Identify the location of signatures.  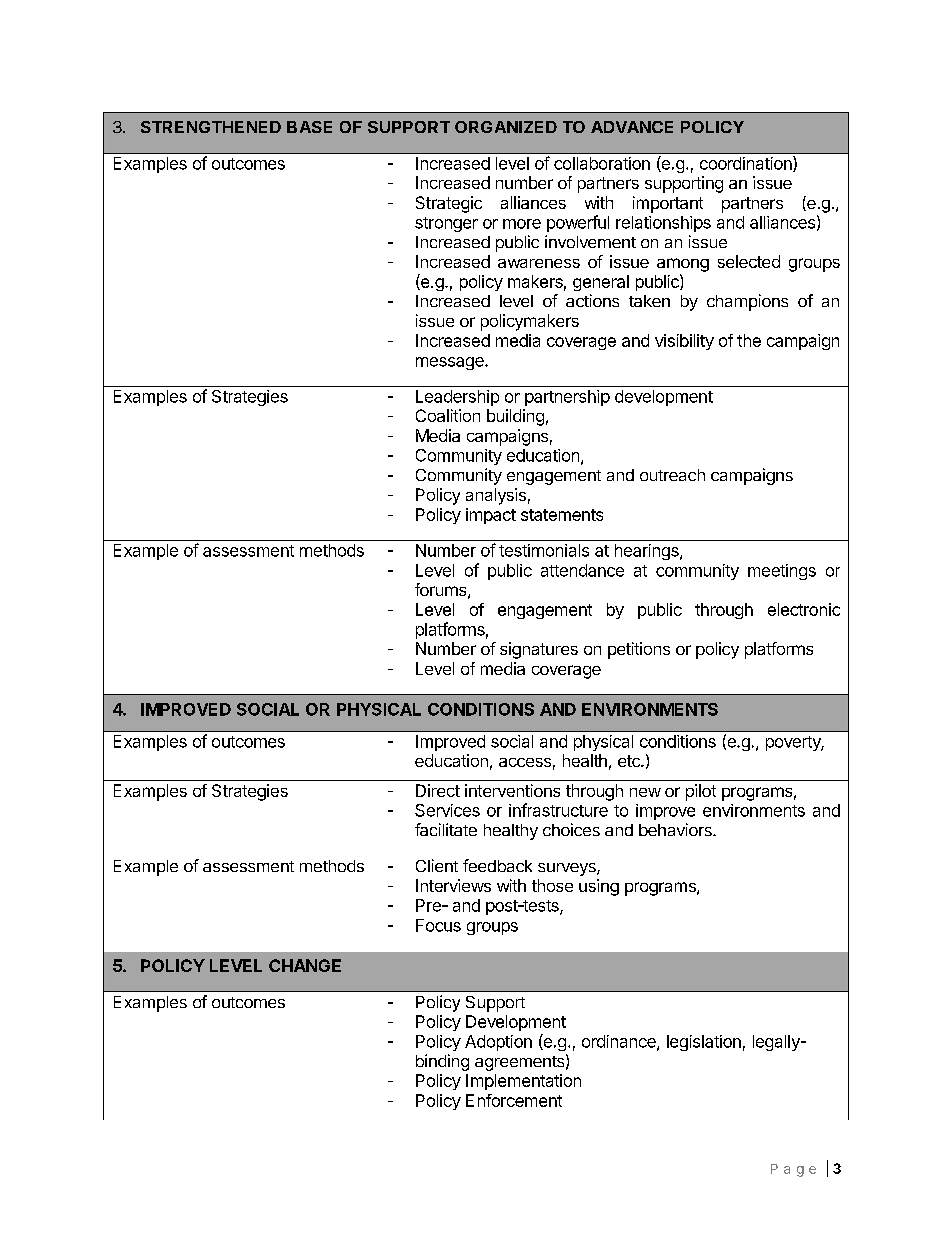
(539, 650).
